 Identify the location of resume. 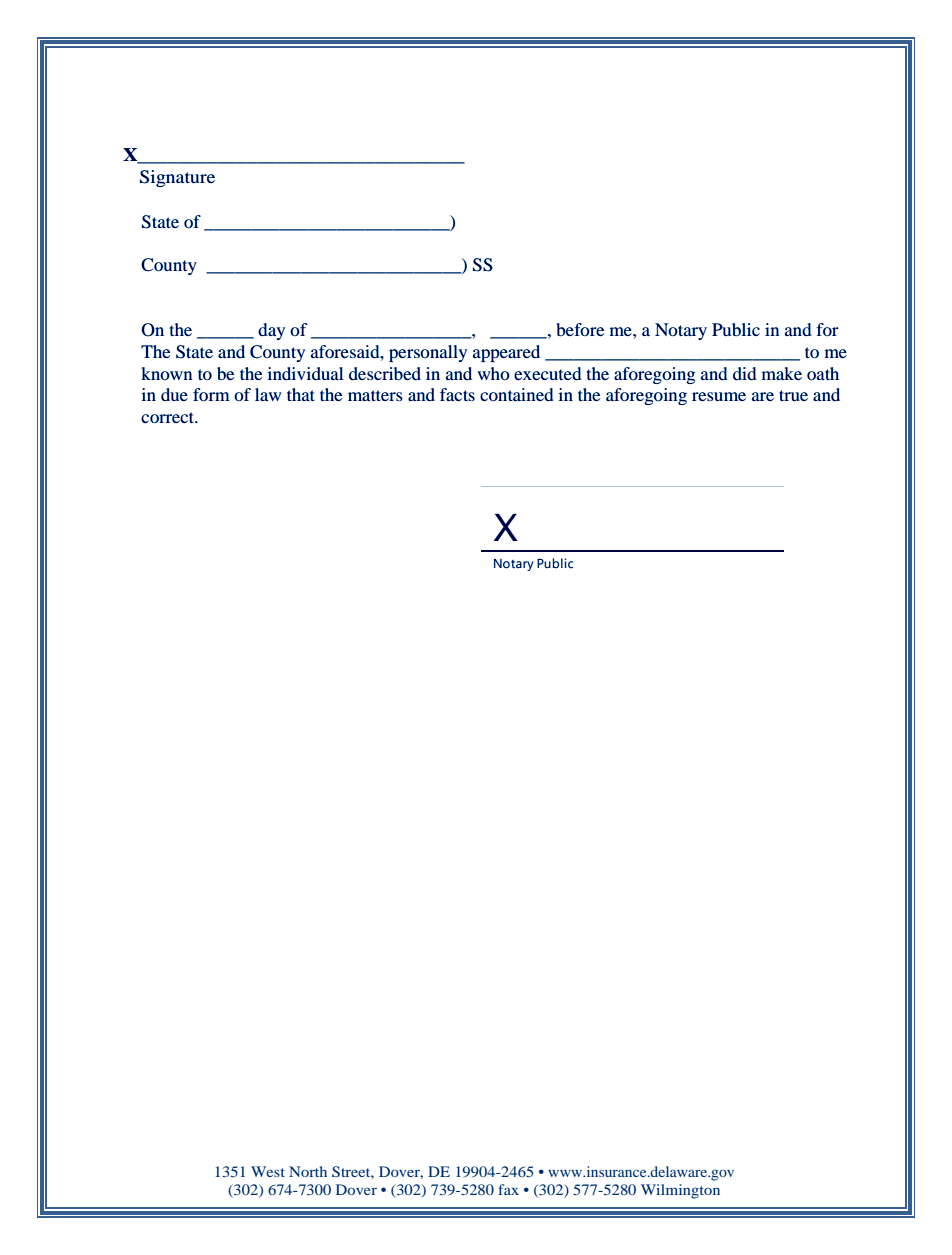
(719, 396).
